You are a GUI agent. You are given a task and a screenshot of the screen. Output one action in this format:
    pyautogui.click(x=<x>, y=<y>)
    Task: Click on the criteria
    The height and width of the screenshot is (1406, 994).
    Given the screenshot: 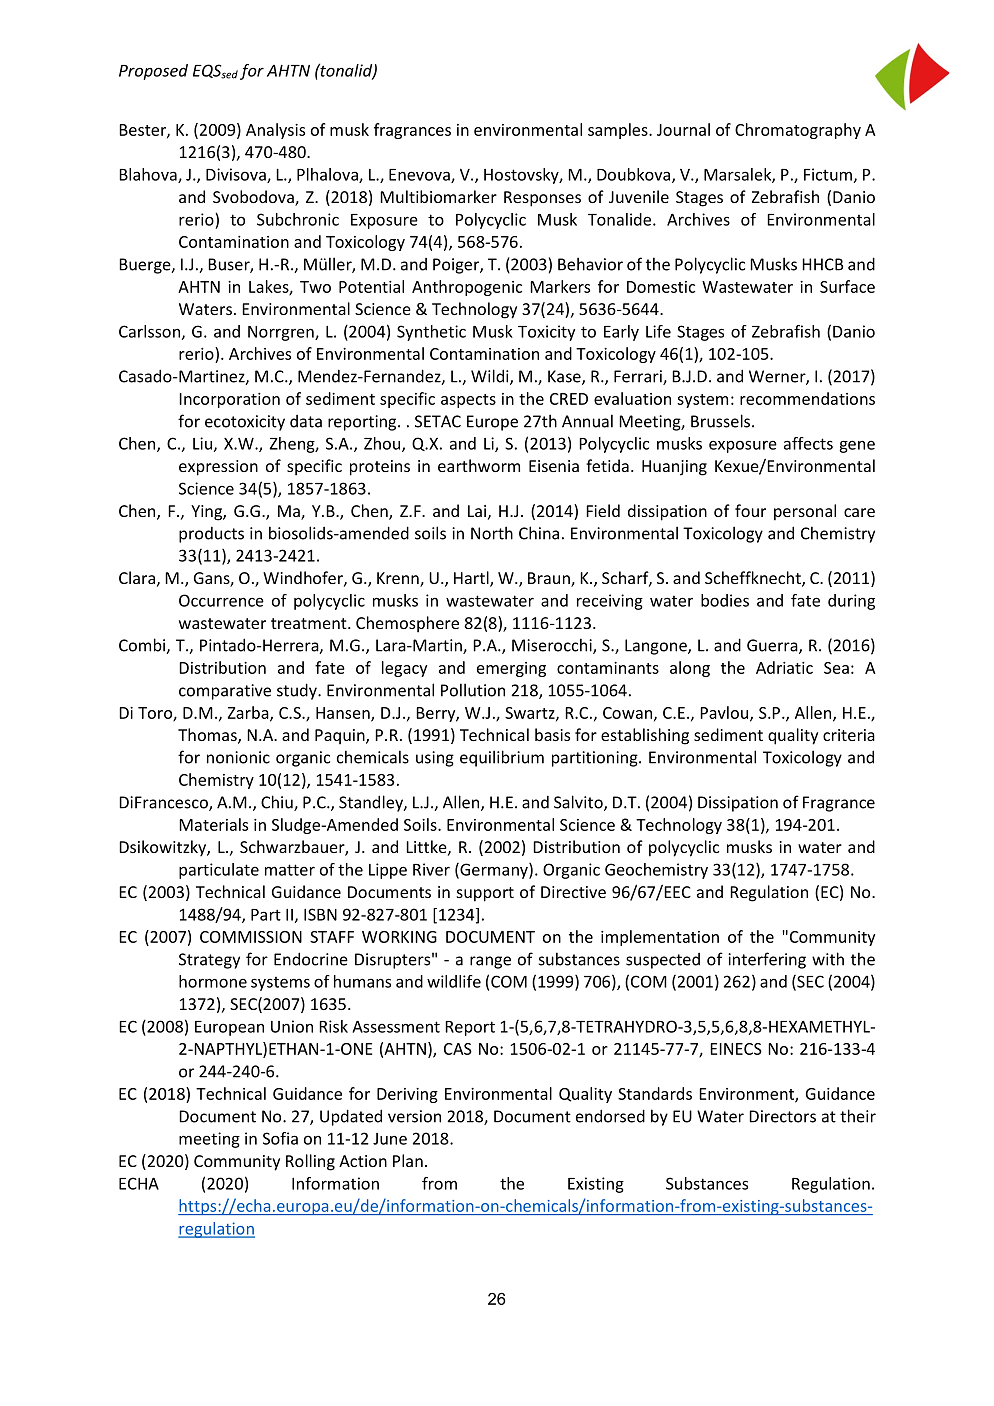 What is the action you would take?
    pyautogui.click(x=849, y=735)
